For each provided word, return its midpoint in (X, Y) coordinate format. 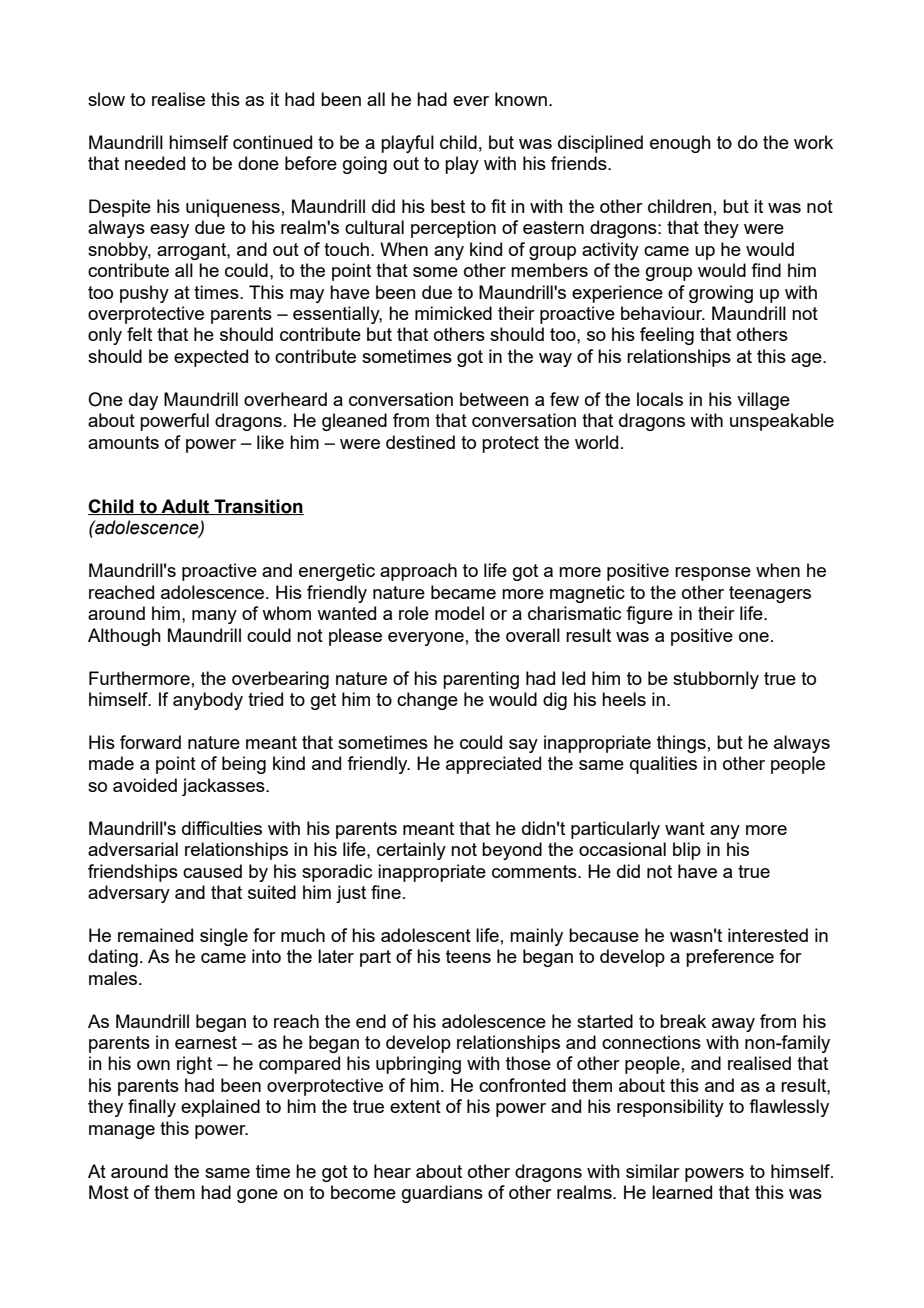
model (459, 613)
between (494, 399)
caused (212, 871)
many (214, 617)
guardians (442, 1194)
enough (680, 144)
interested (768, 935)
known (521, 99)
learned (682, 1192)
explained (220, 1108)
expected (211, 358)
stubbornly (716, 680)
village (763, 401)
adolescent (426, 935)
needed (155, 163)
